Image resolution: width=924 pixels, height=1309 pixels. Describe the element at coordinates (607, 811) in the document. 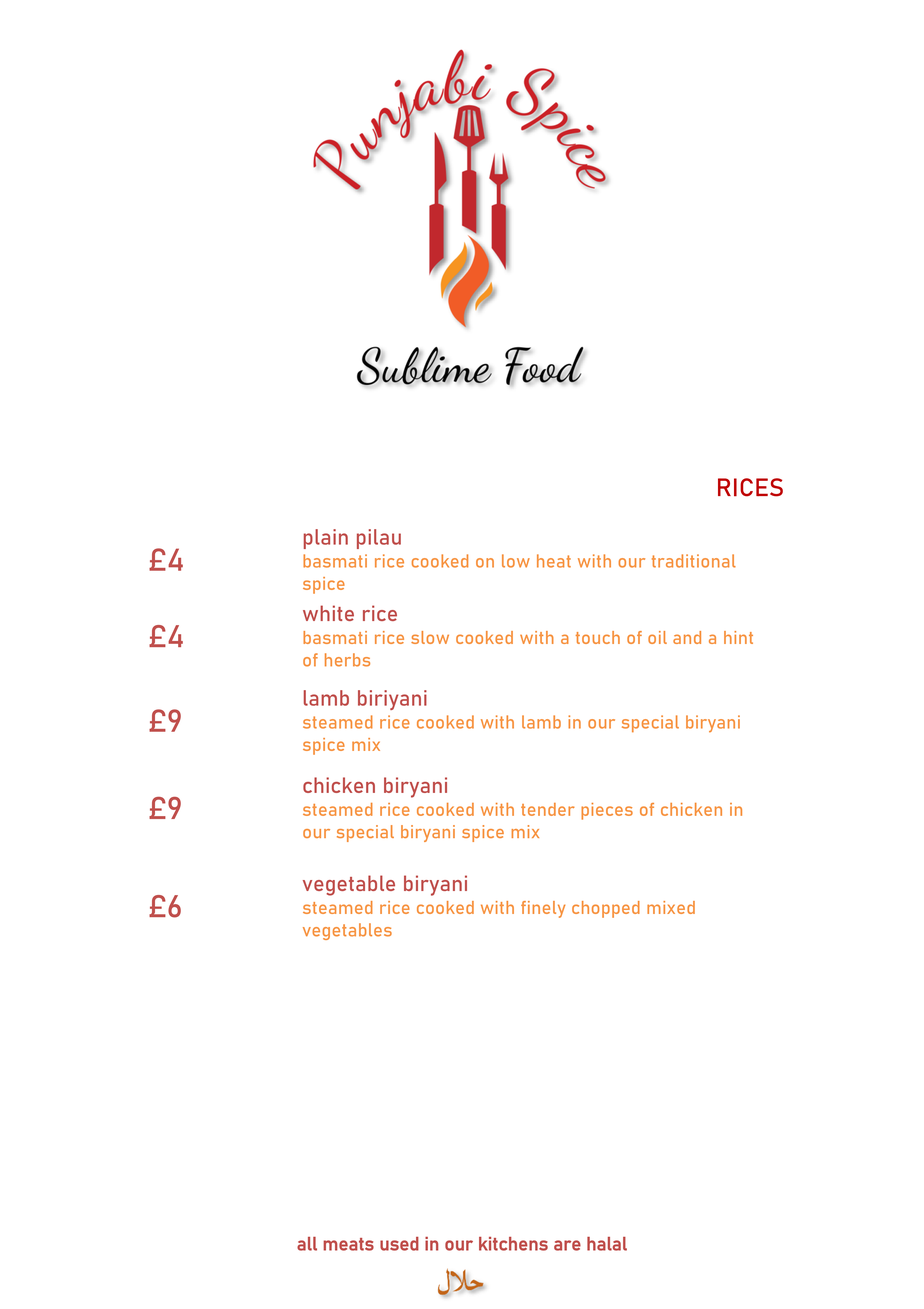

I see `pieces` at that location.
